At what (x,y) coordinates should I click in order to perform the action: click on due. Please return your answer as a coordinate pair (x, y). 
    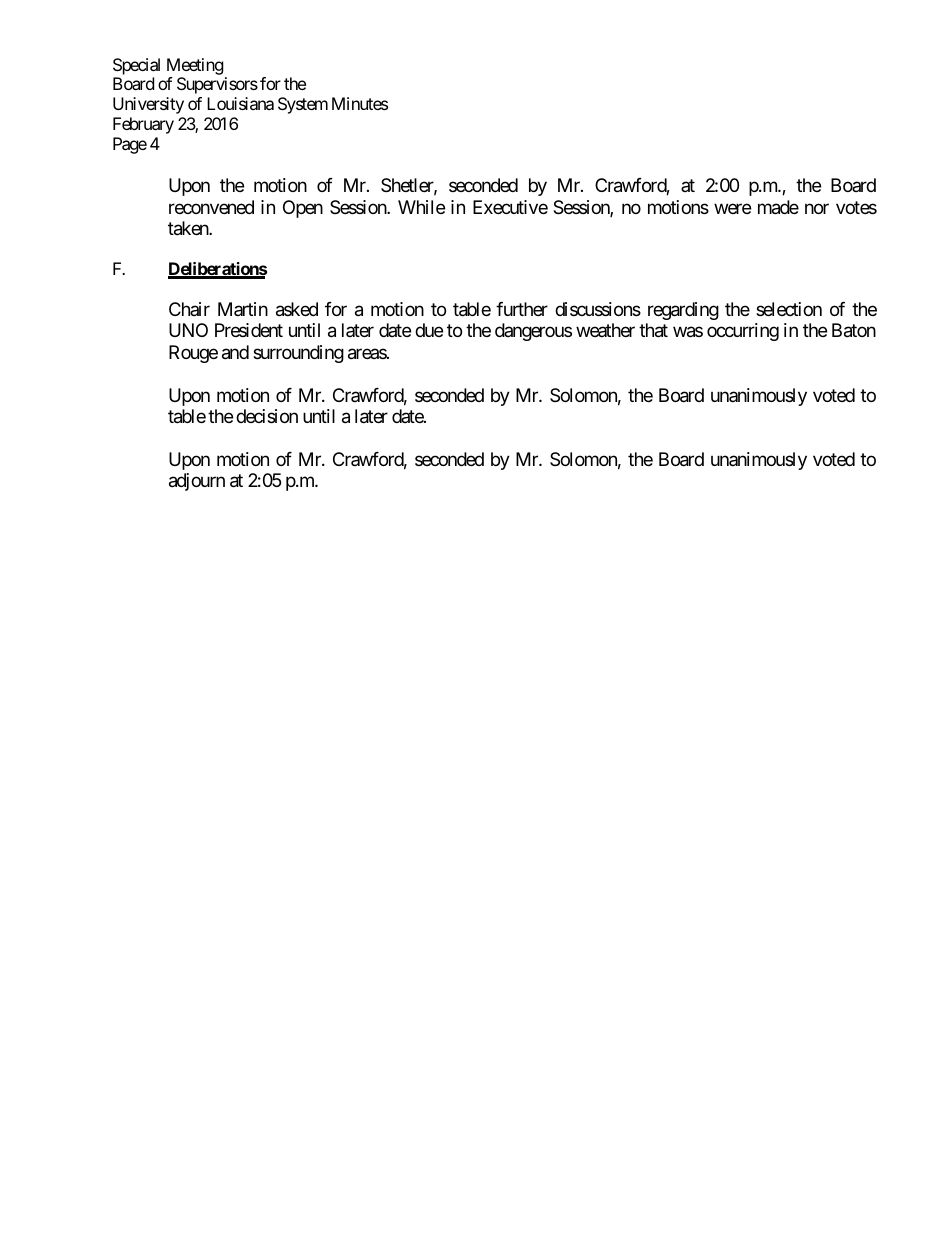
    Looking at the image, I should click on (429, 330).
